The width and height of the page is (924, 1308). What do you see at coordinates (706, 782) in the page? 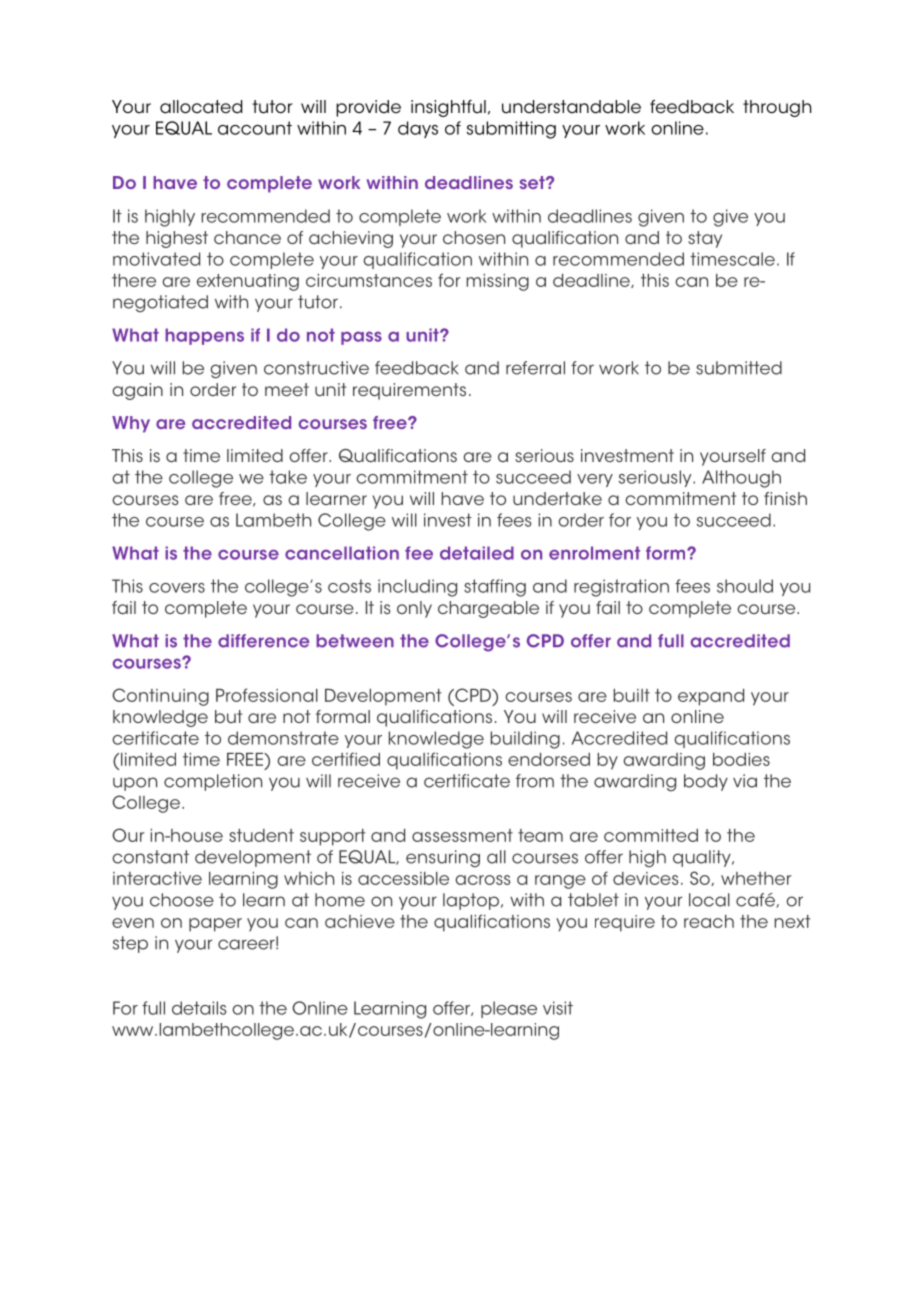
I see `body` at bounding box center [706, 782].
